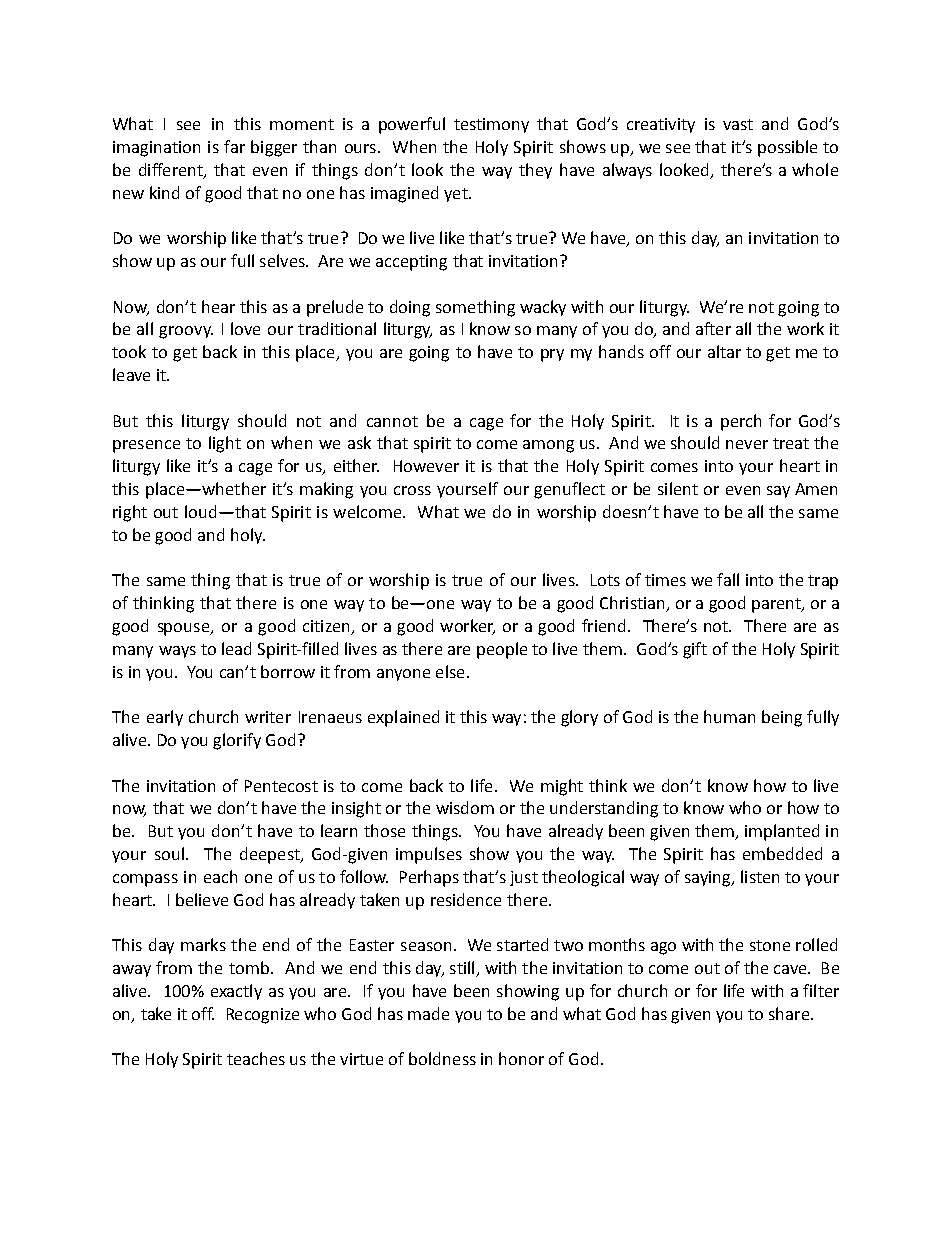 The image size is (952, 1233). I want to click on explained, so click(403, 718).
